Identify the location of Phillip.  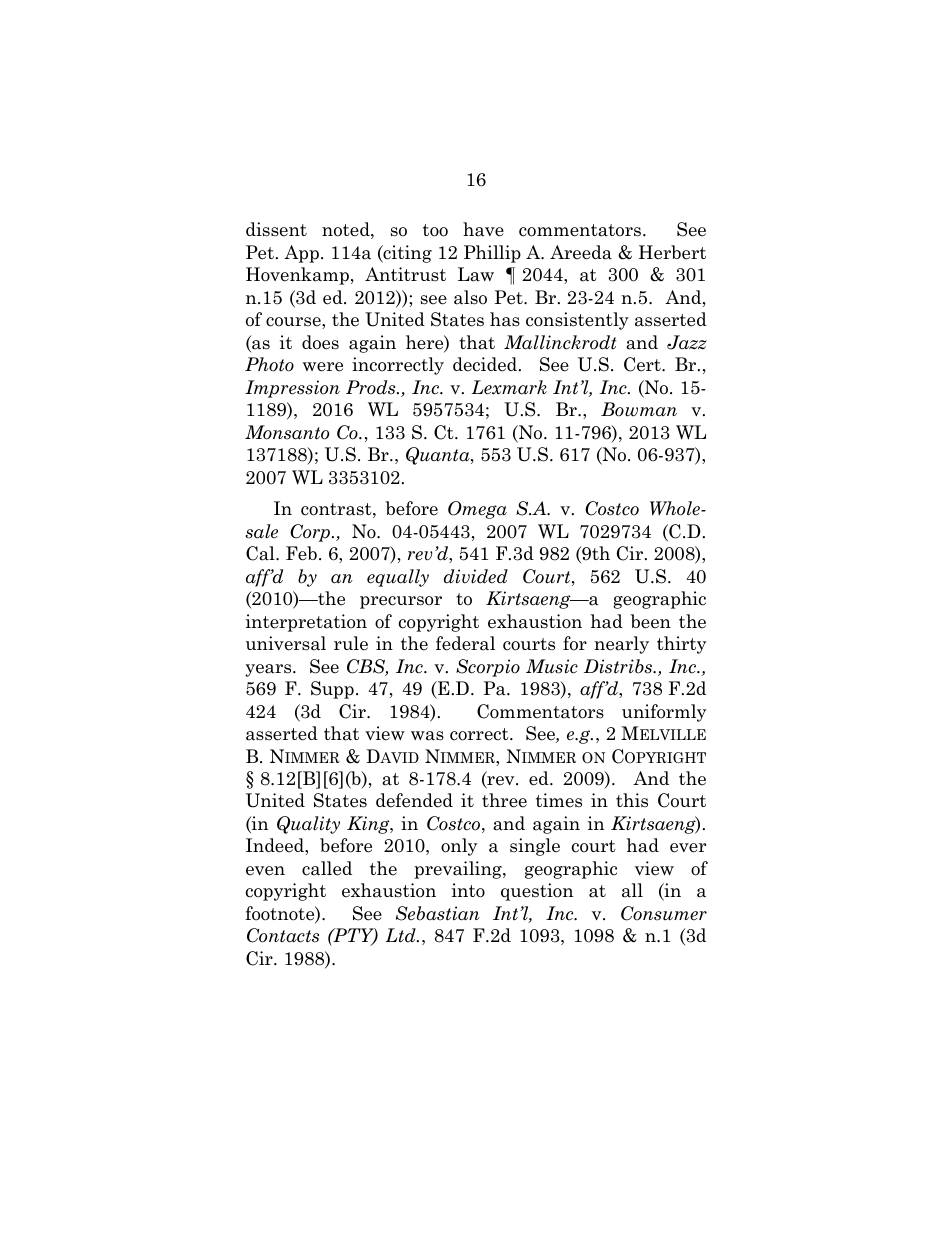
(492, 254).
